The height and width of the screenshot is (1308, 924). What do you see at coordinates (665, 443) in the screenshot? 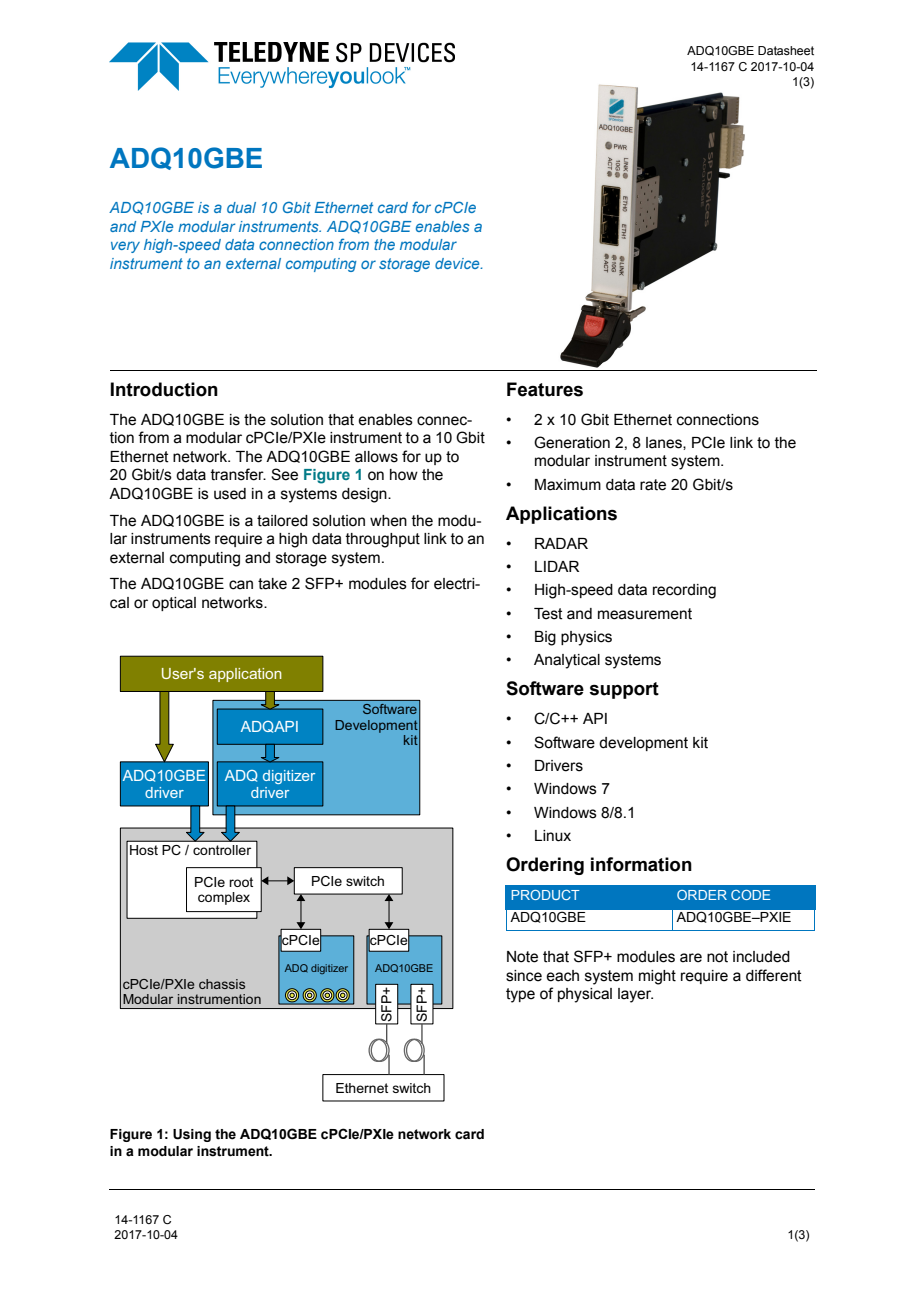
I see `lanes` at bounding box center [665, 443].
